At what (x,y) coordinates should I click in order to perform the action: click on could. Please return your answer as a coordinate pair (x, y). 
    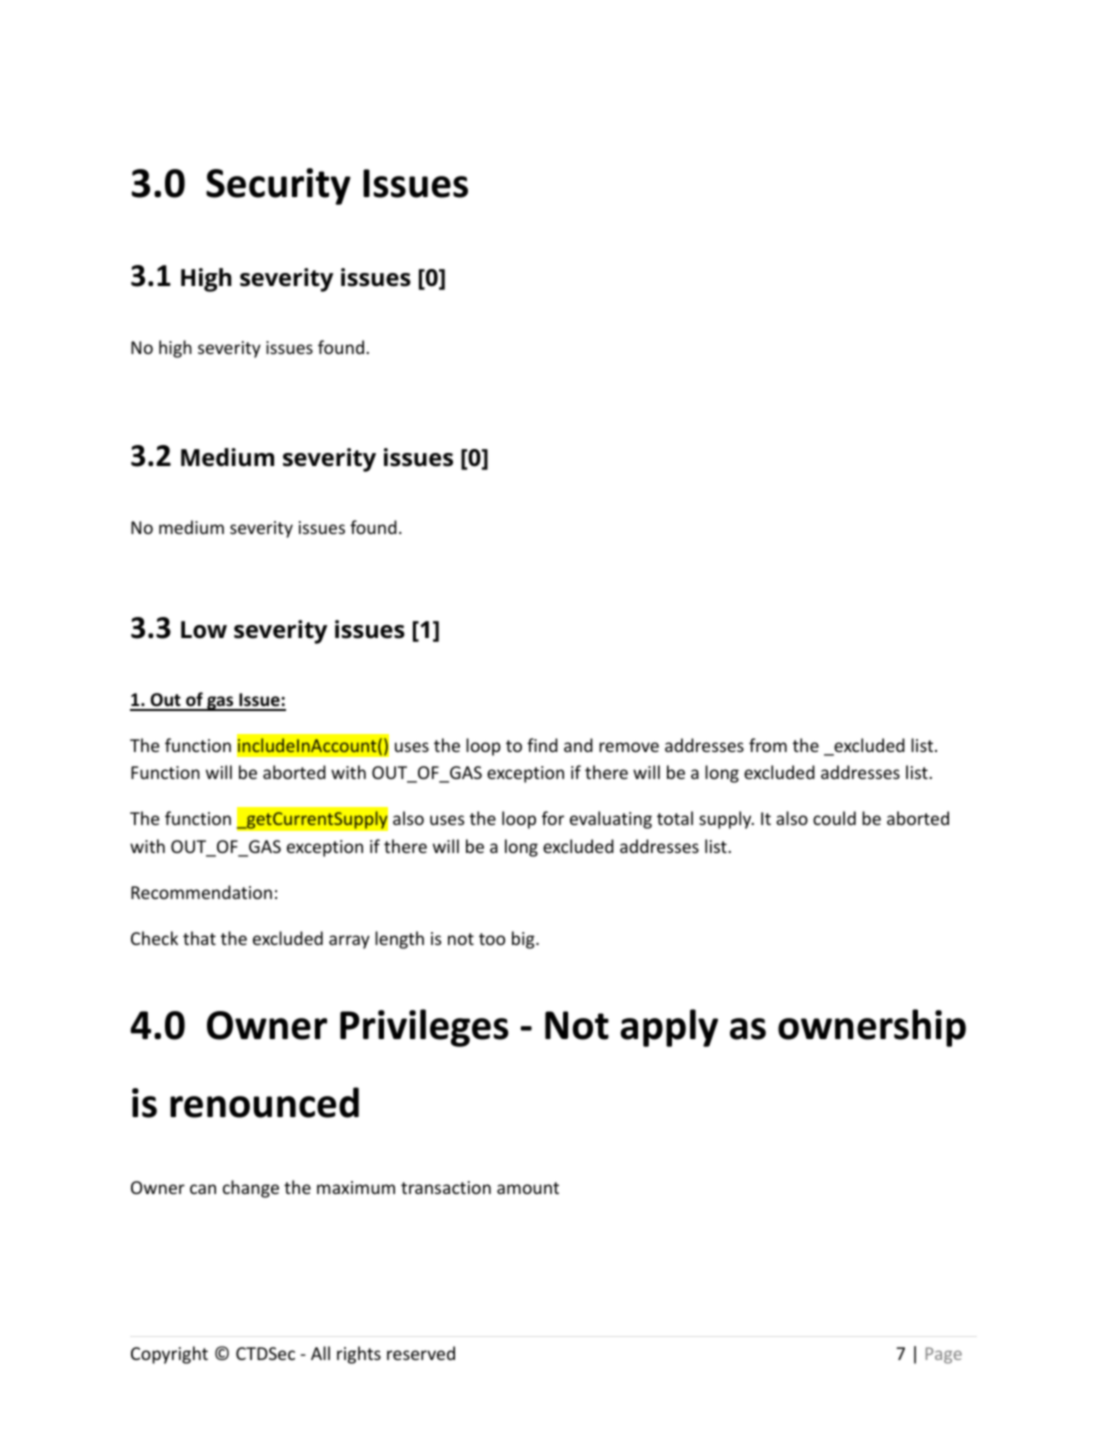
    Looking at the image, I should click on (834, 818).
